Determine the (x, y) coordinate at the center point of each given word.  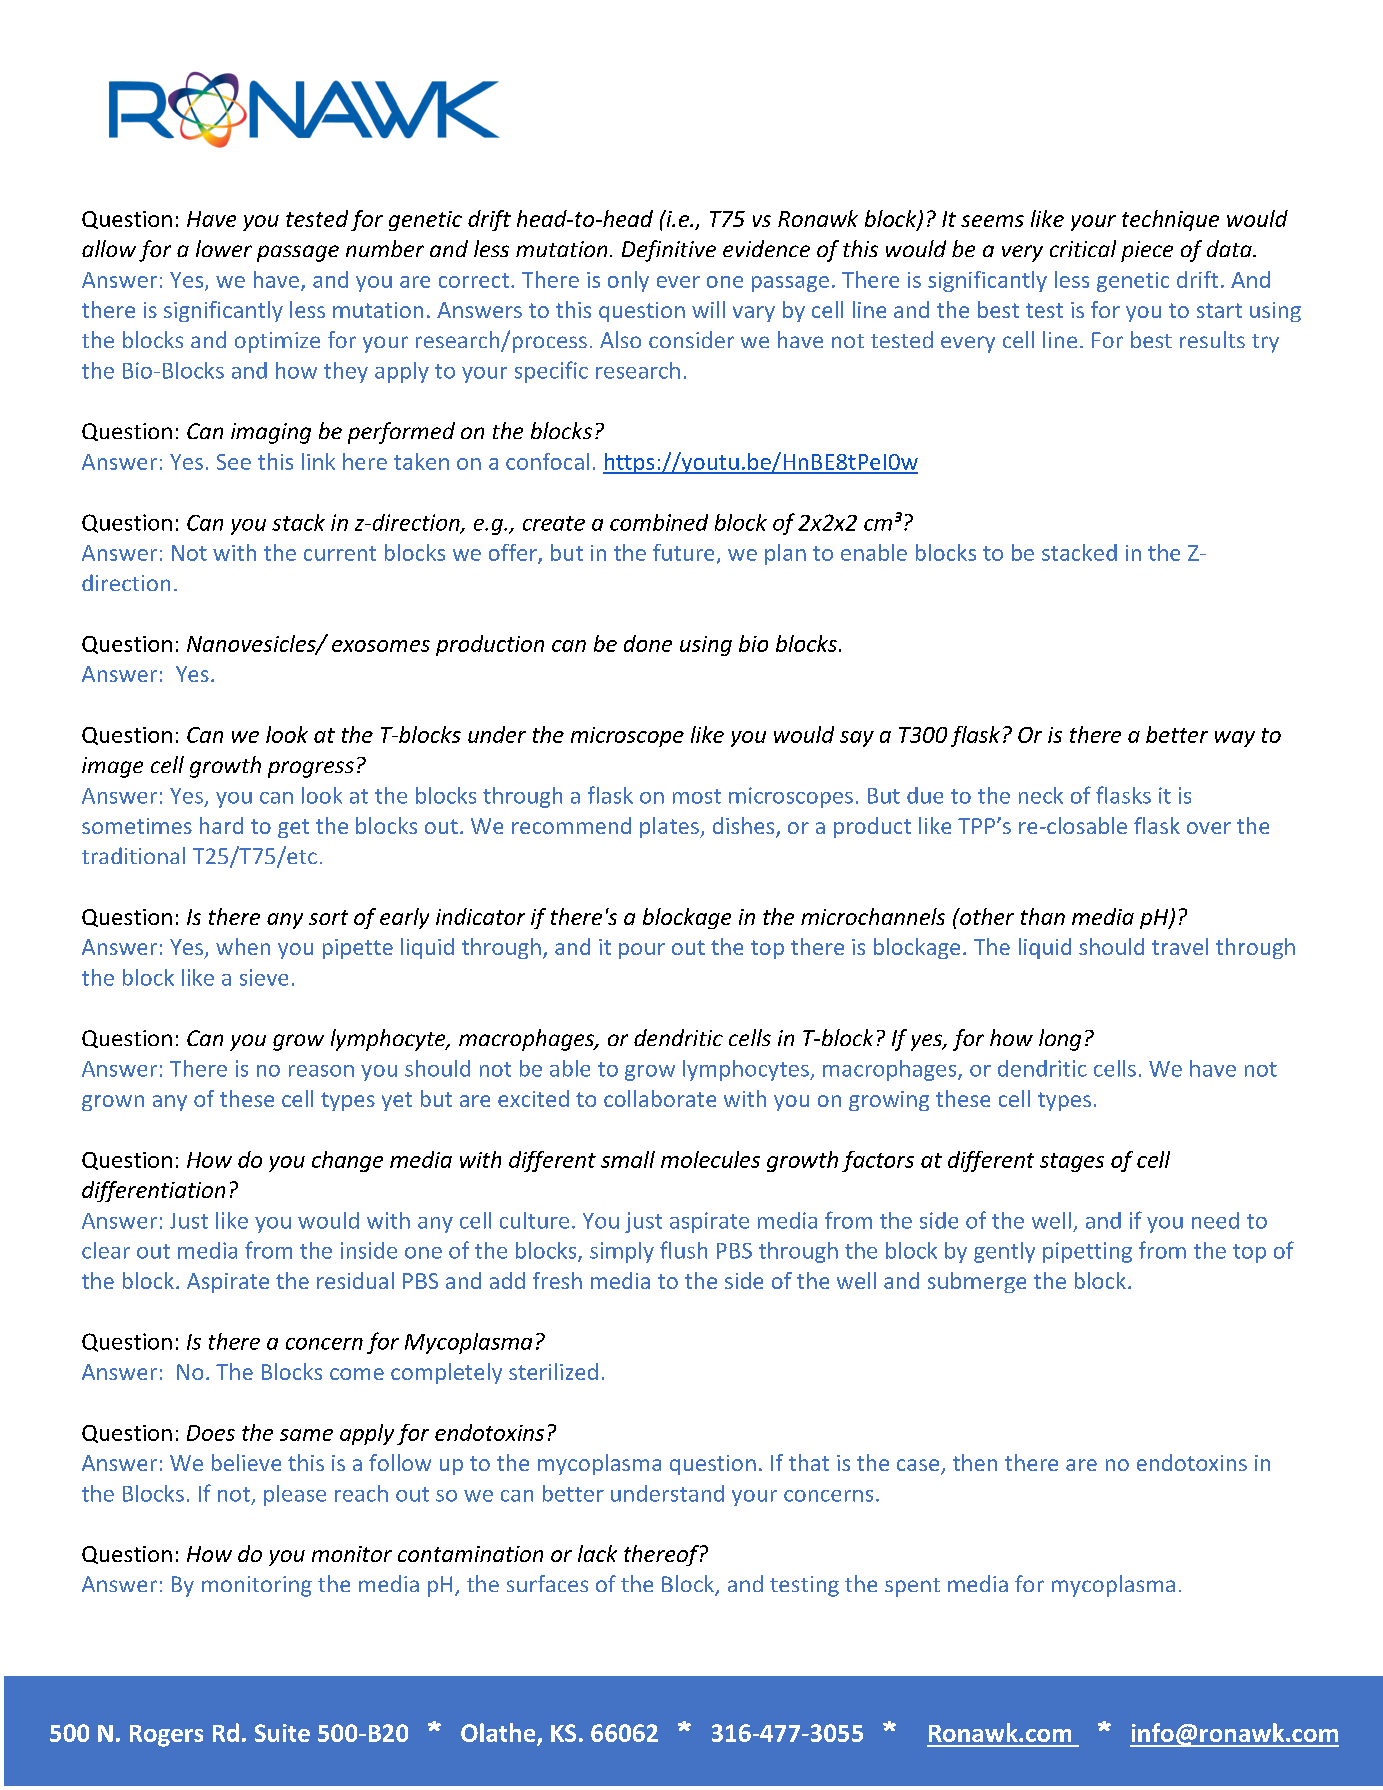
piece (1147, 251)
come (357, 1374)
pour (642, 951)
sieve (264, 977)
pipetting (1087, 1252)
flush (683, 1250)
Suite (282, 1733)
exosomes (381, 646)
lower (224, 248)
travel (1180, 946)
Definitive (669, 251)
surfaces (547, 1583)
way (1235, 739)
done (648, 643)
